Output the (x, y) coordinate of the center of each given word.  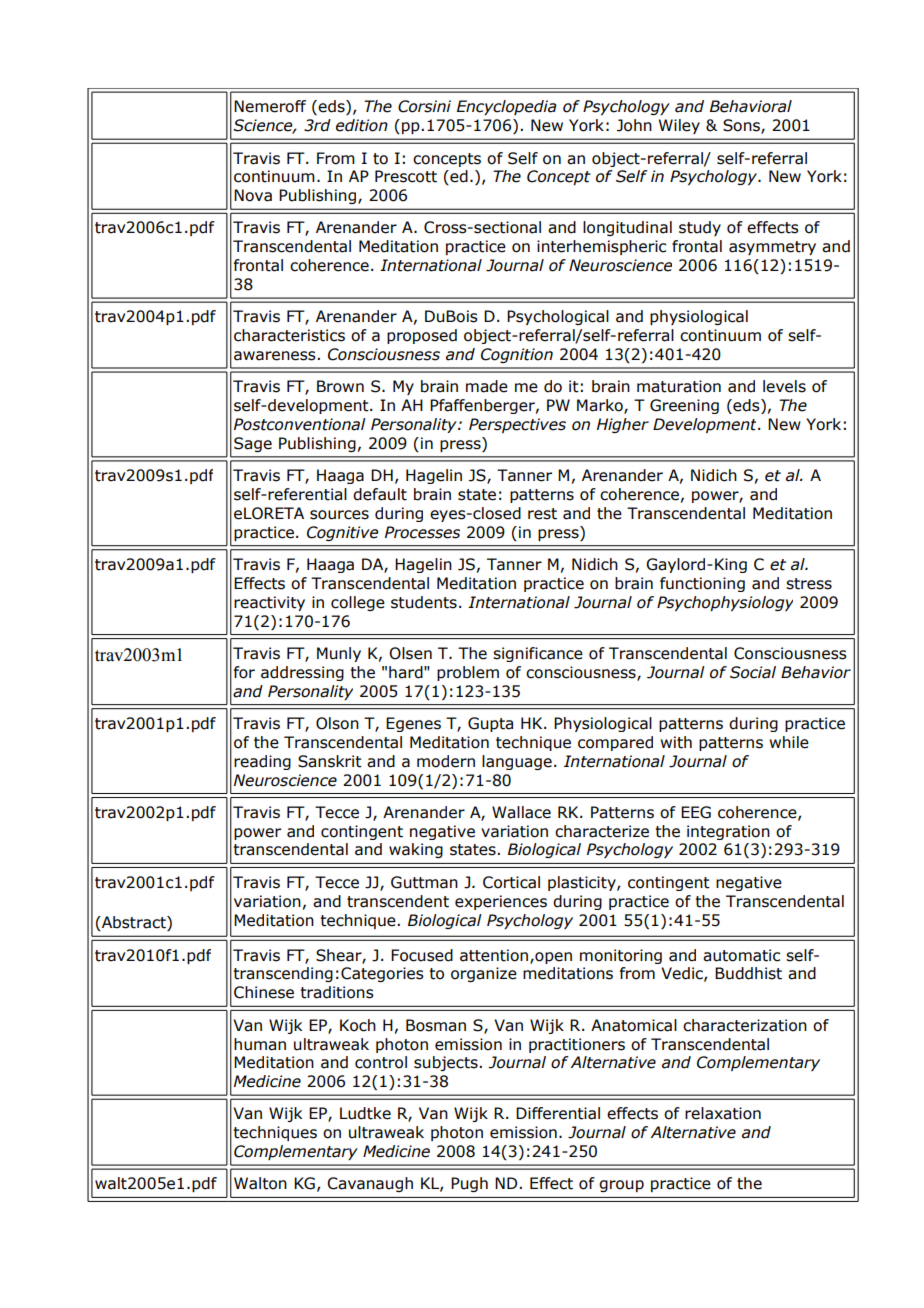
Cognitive (342, 533)
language (517, 762)
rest (542, 514)
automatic (741, 955)
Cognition (517, 355)
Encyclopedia (507, 107)
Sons (742, 126)
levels (784, 386)
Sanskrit (330, 761)
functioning (702, 584)
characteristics (289, 335)
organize (484, 974)
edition (362, 125)
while (789, 742)
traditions (337, 992)
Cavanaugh (370, 1184)
